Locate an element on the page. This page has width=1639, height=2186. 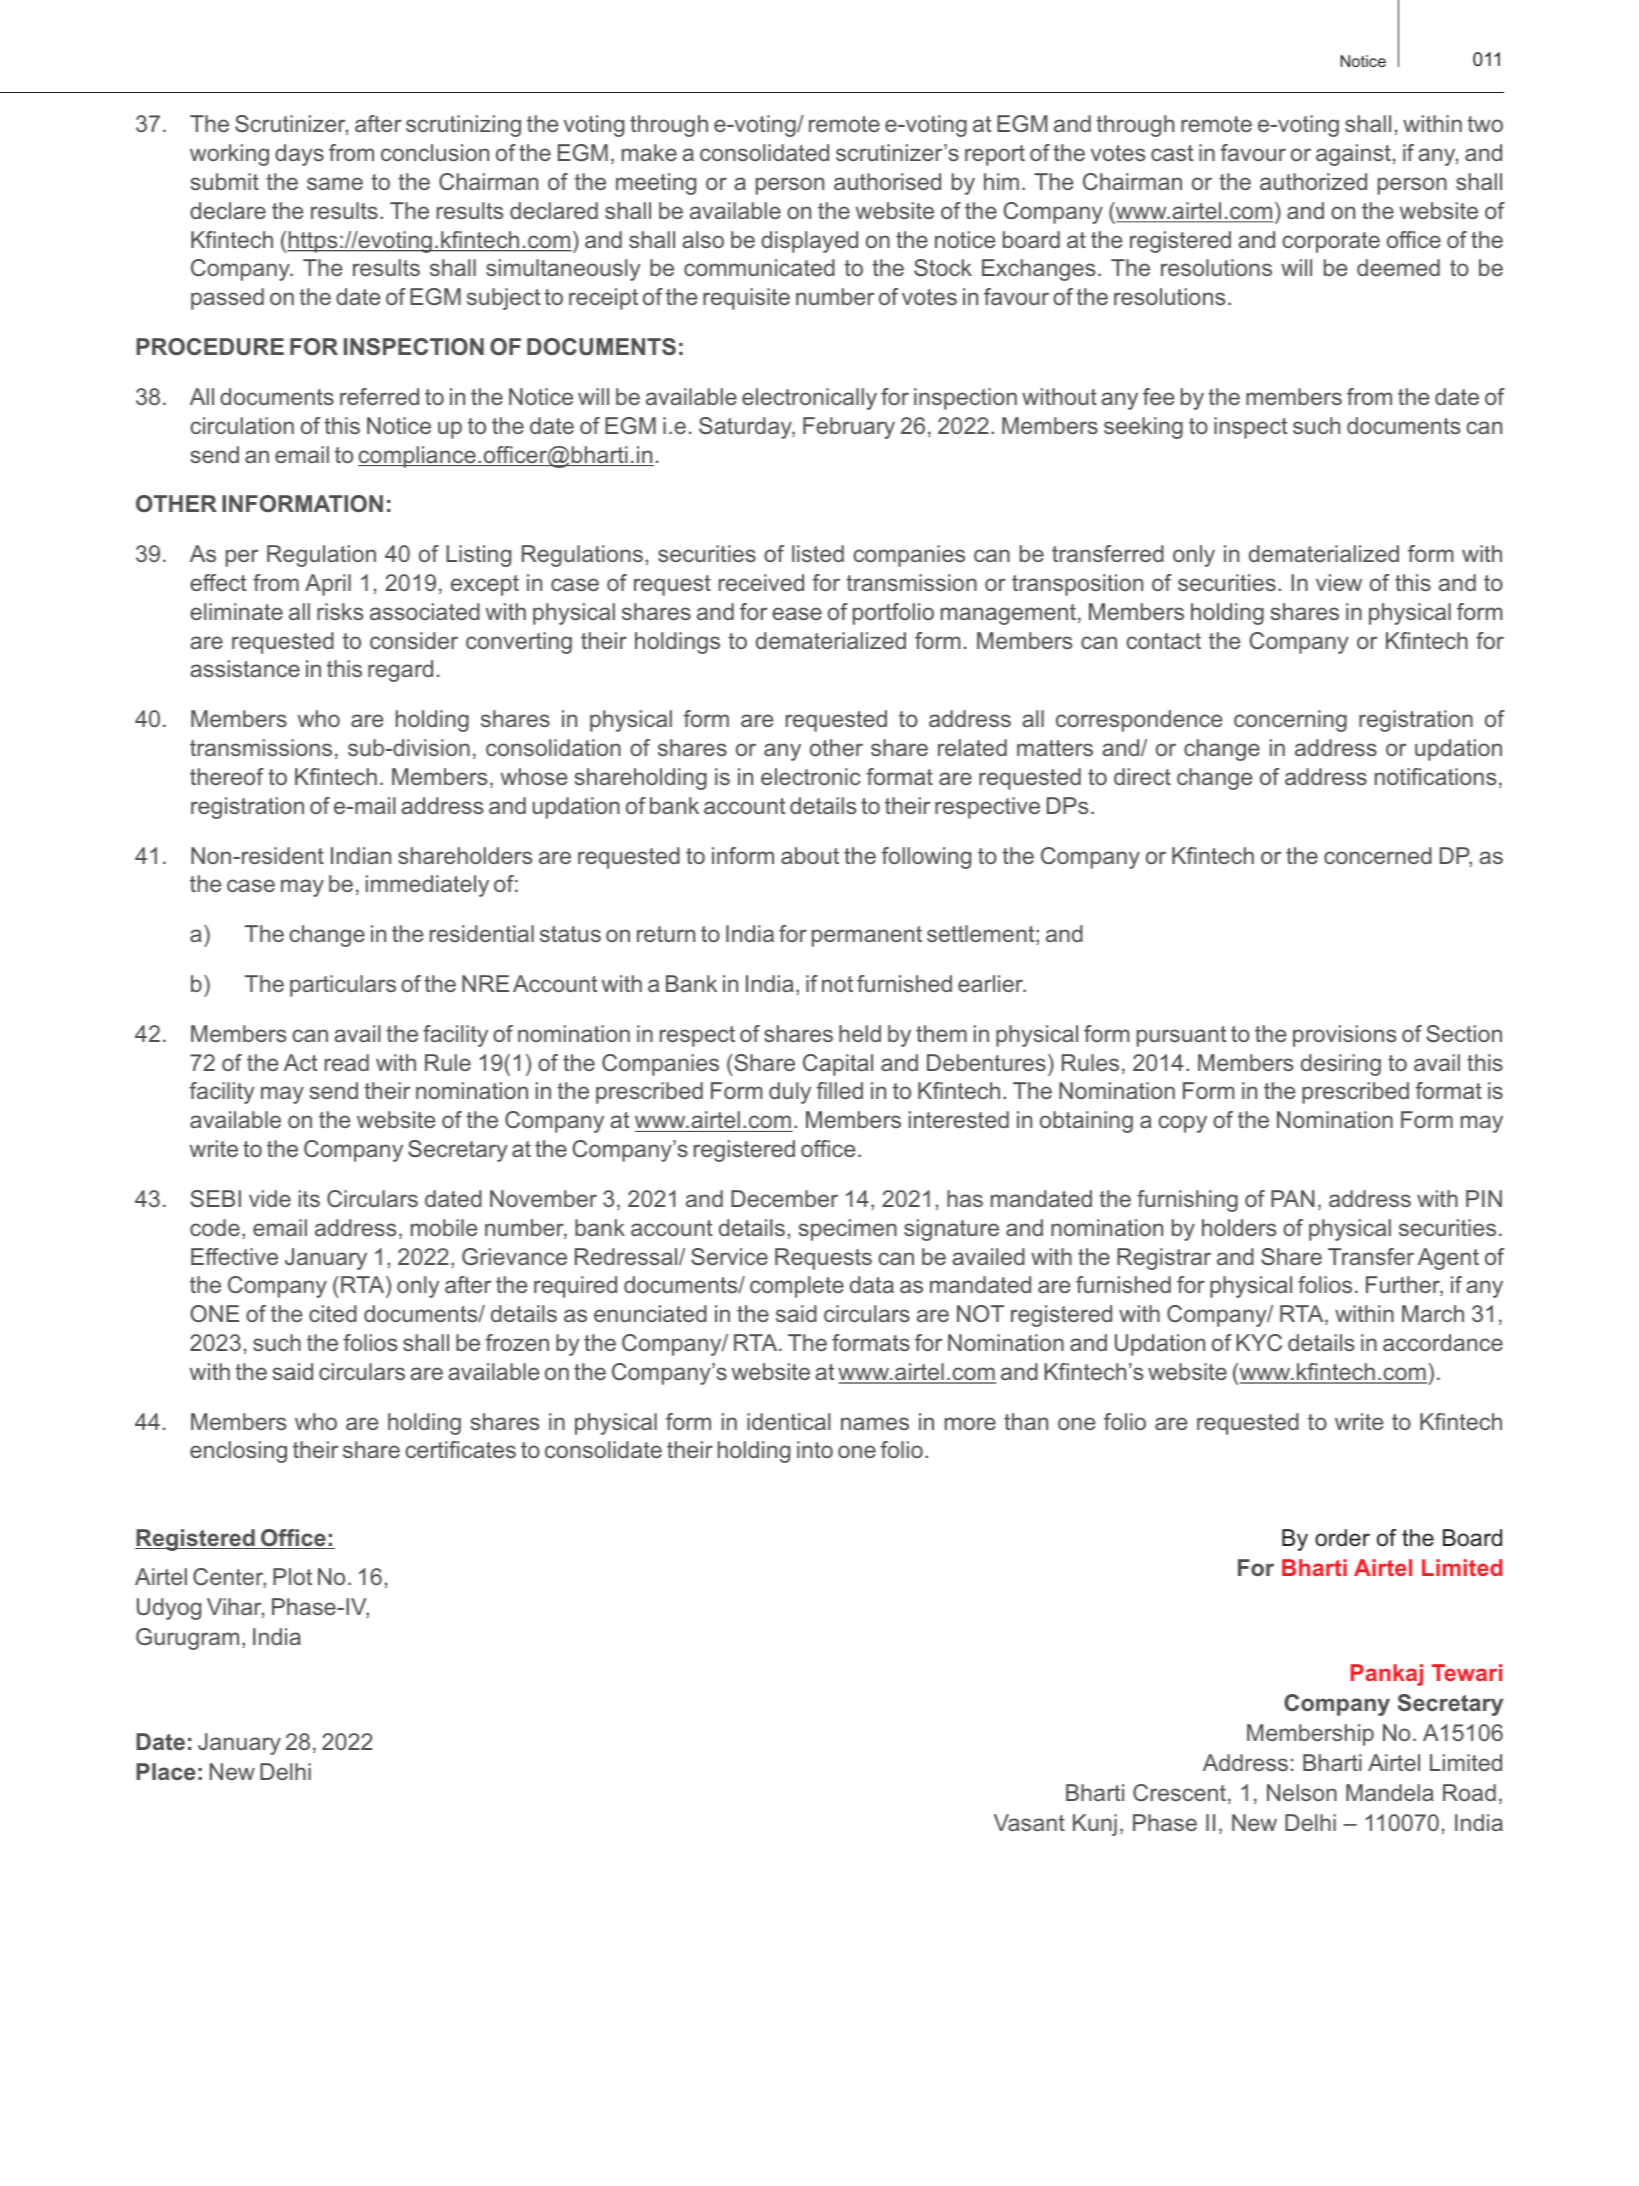
same is located at coordinates (335, 183).
